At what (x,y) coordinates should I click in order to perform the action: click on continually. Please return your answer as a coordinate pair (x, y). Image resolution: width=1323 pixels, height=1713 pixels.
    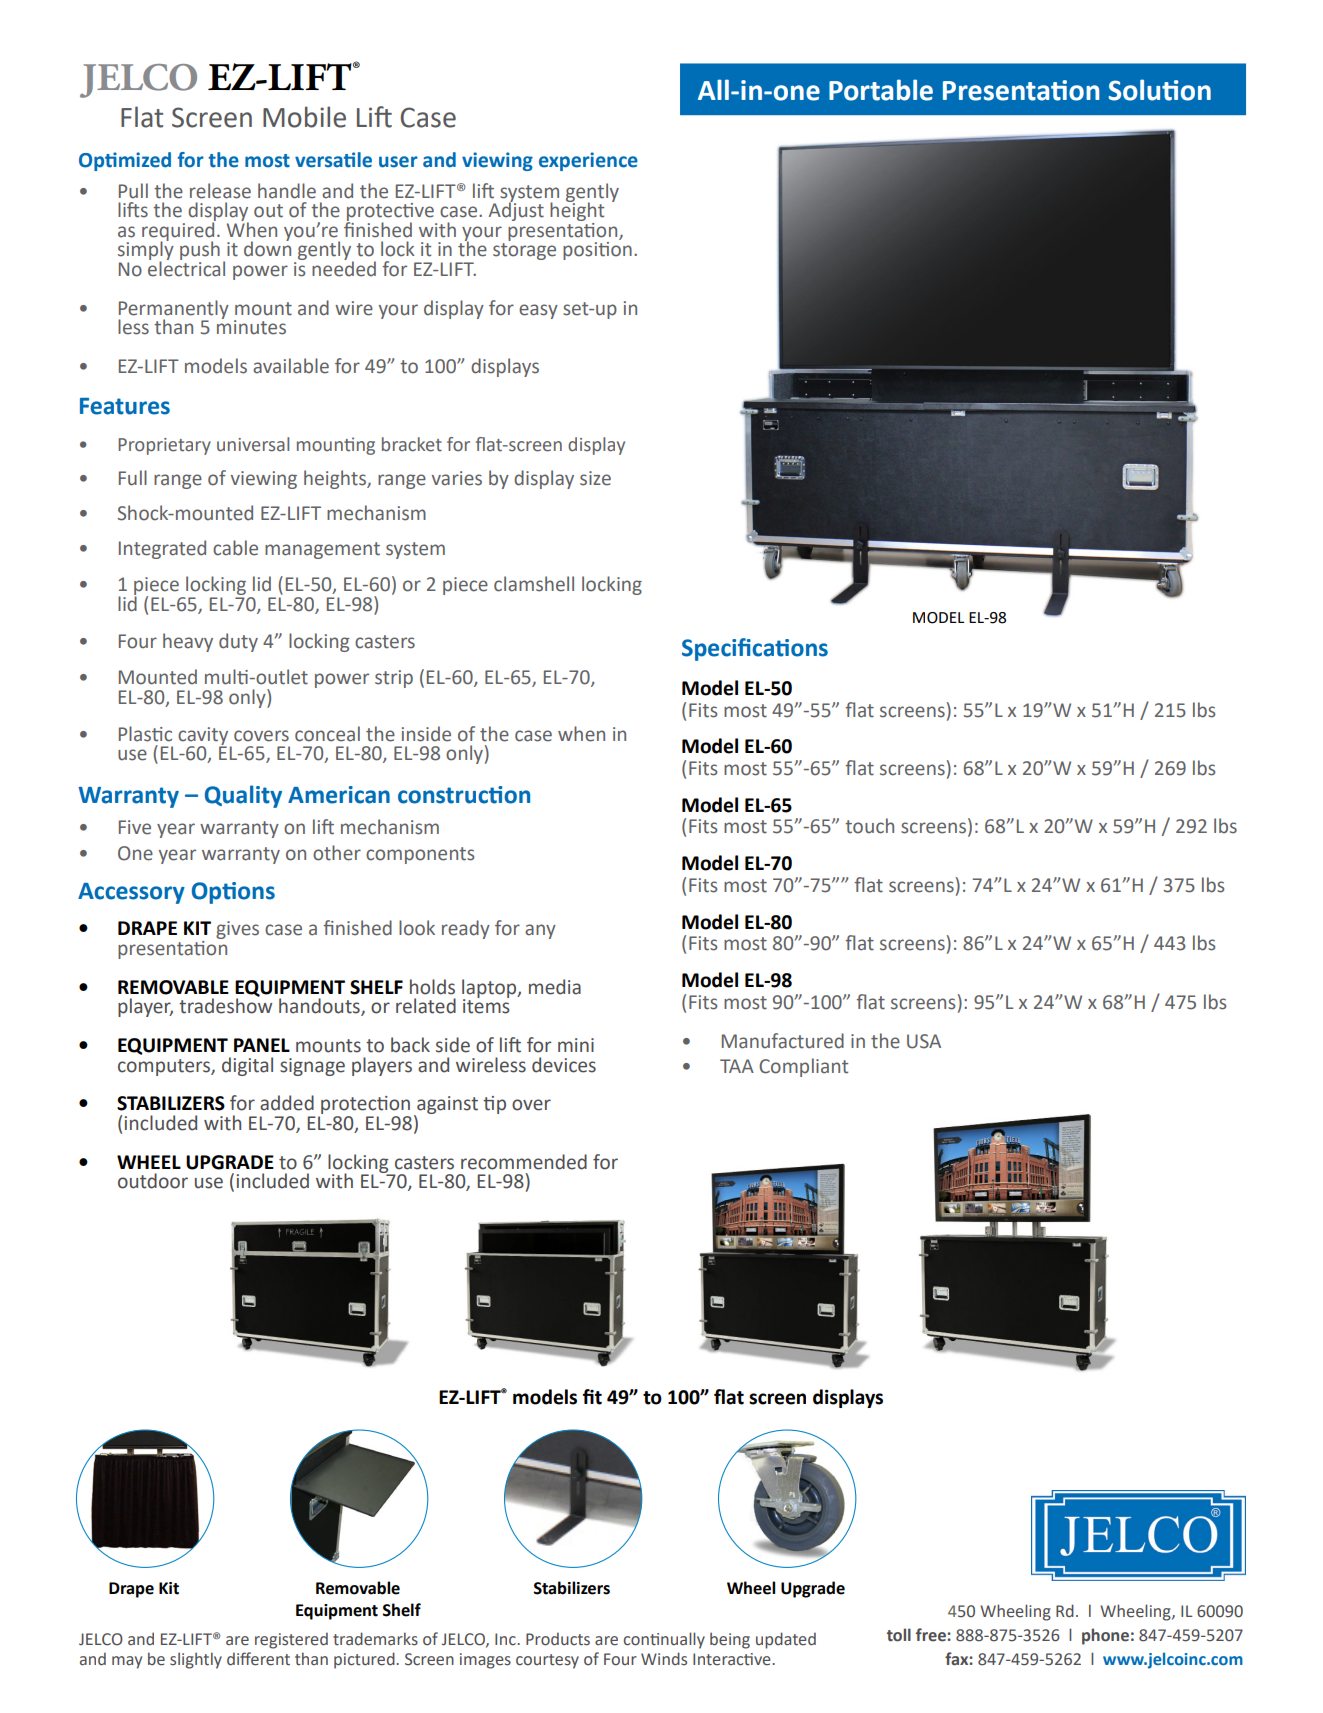
    Looking at the image, I should click on (664, 1640).
